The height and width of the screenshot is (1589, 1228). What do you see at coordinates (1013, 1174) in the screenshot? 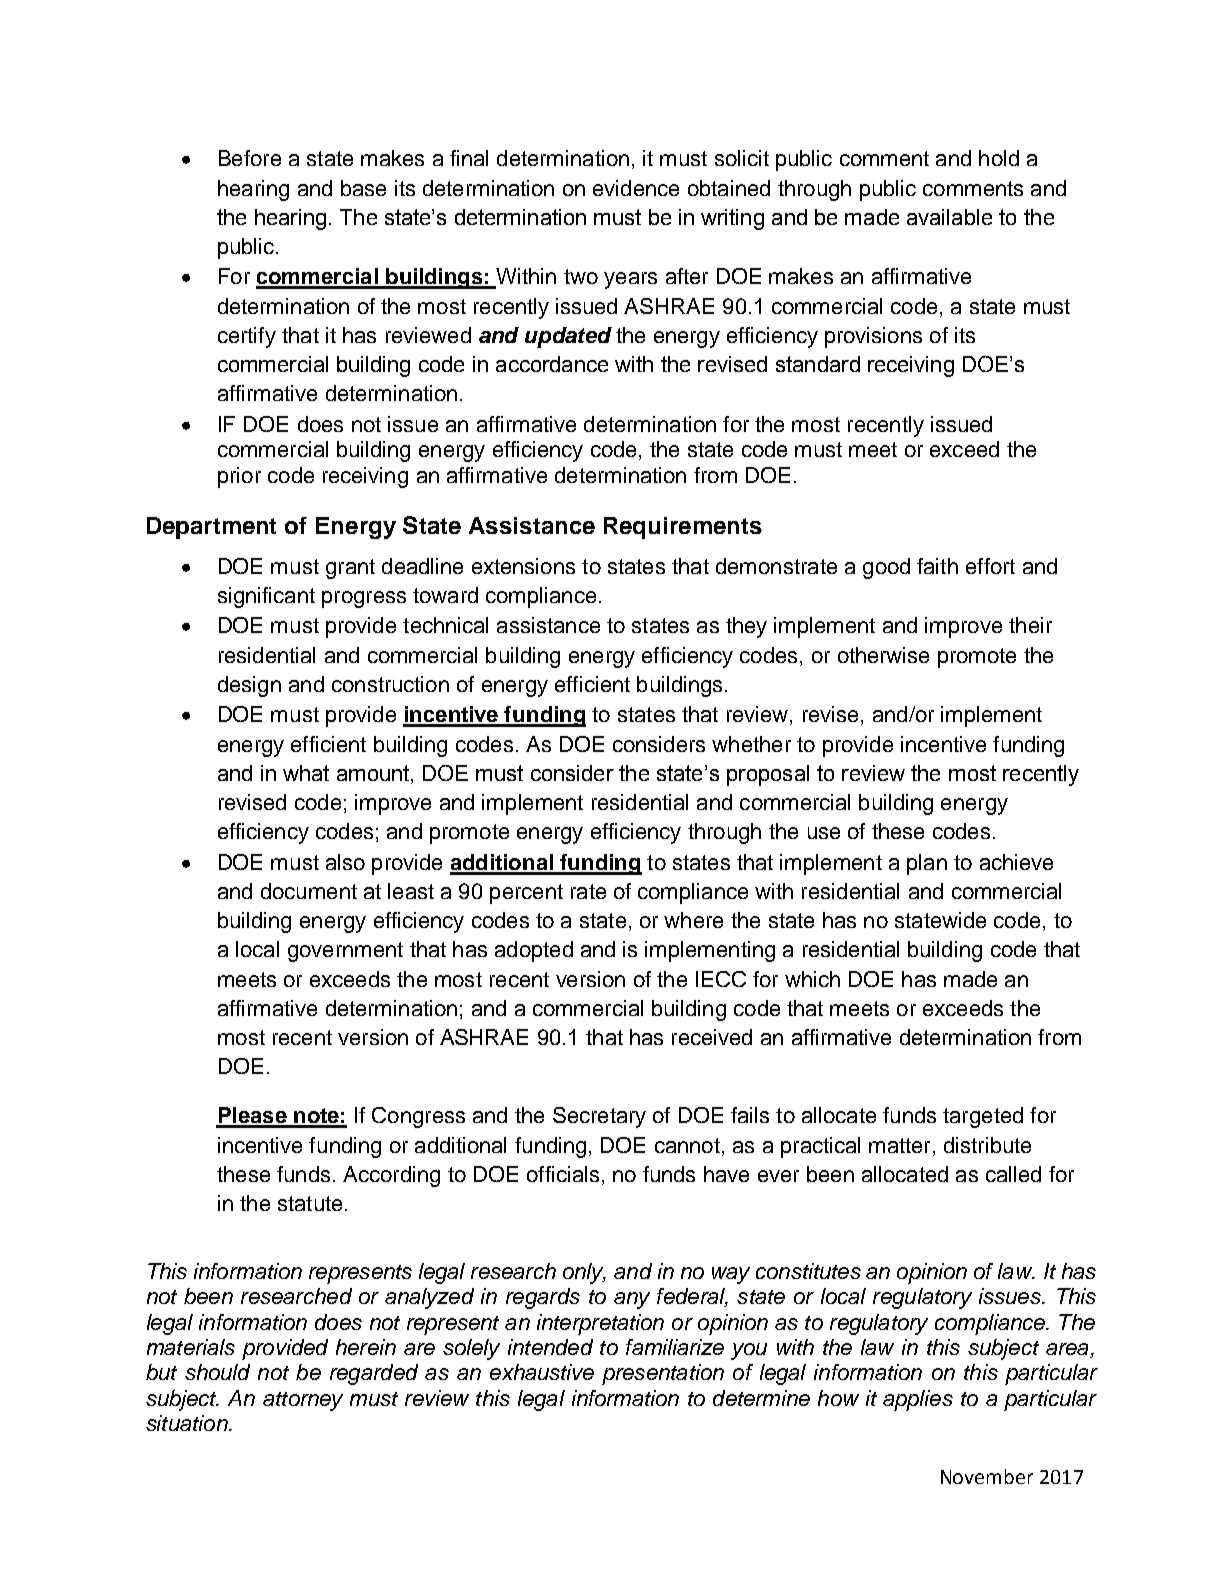
I see `called` at bounding box center [1013, 1174].
